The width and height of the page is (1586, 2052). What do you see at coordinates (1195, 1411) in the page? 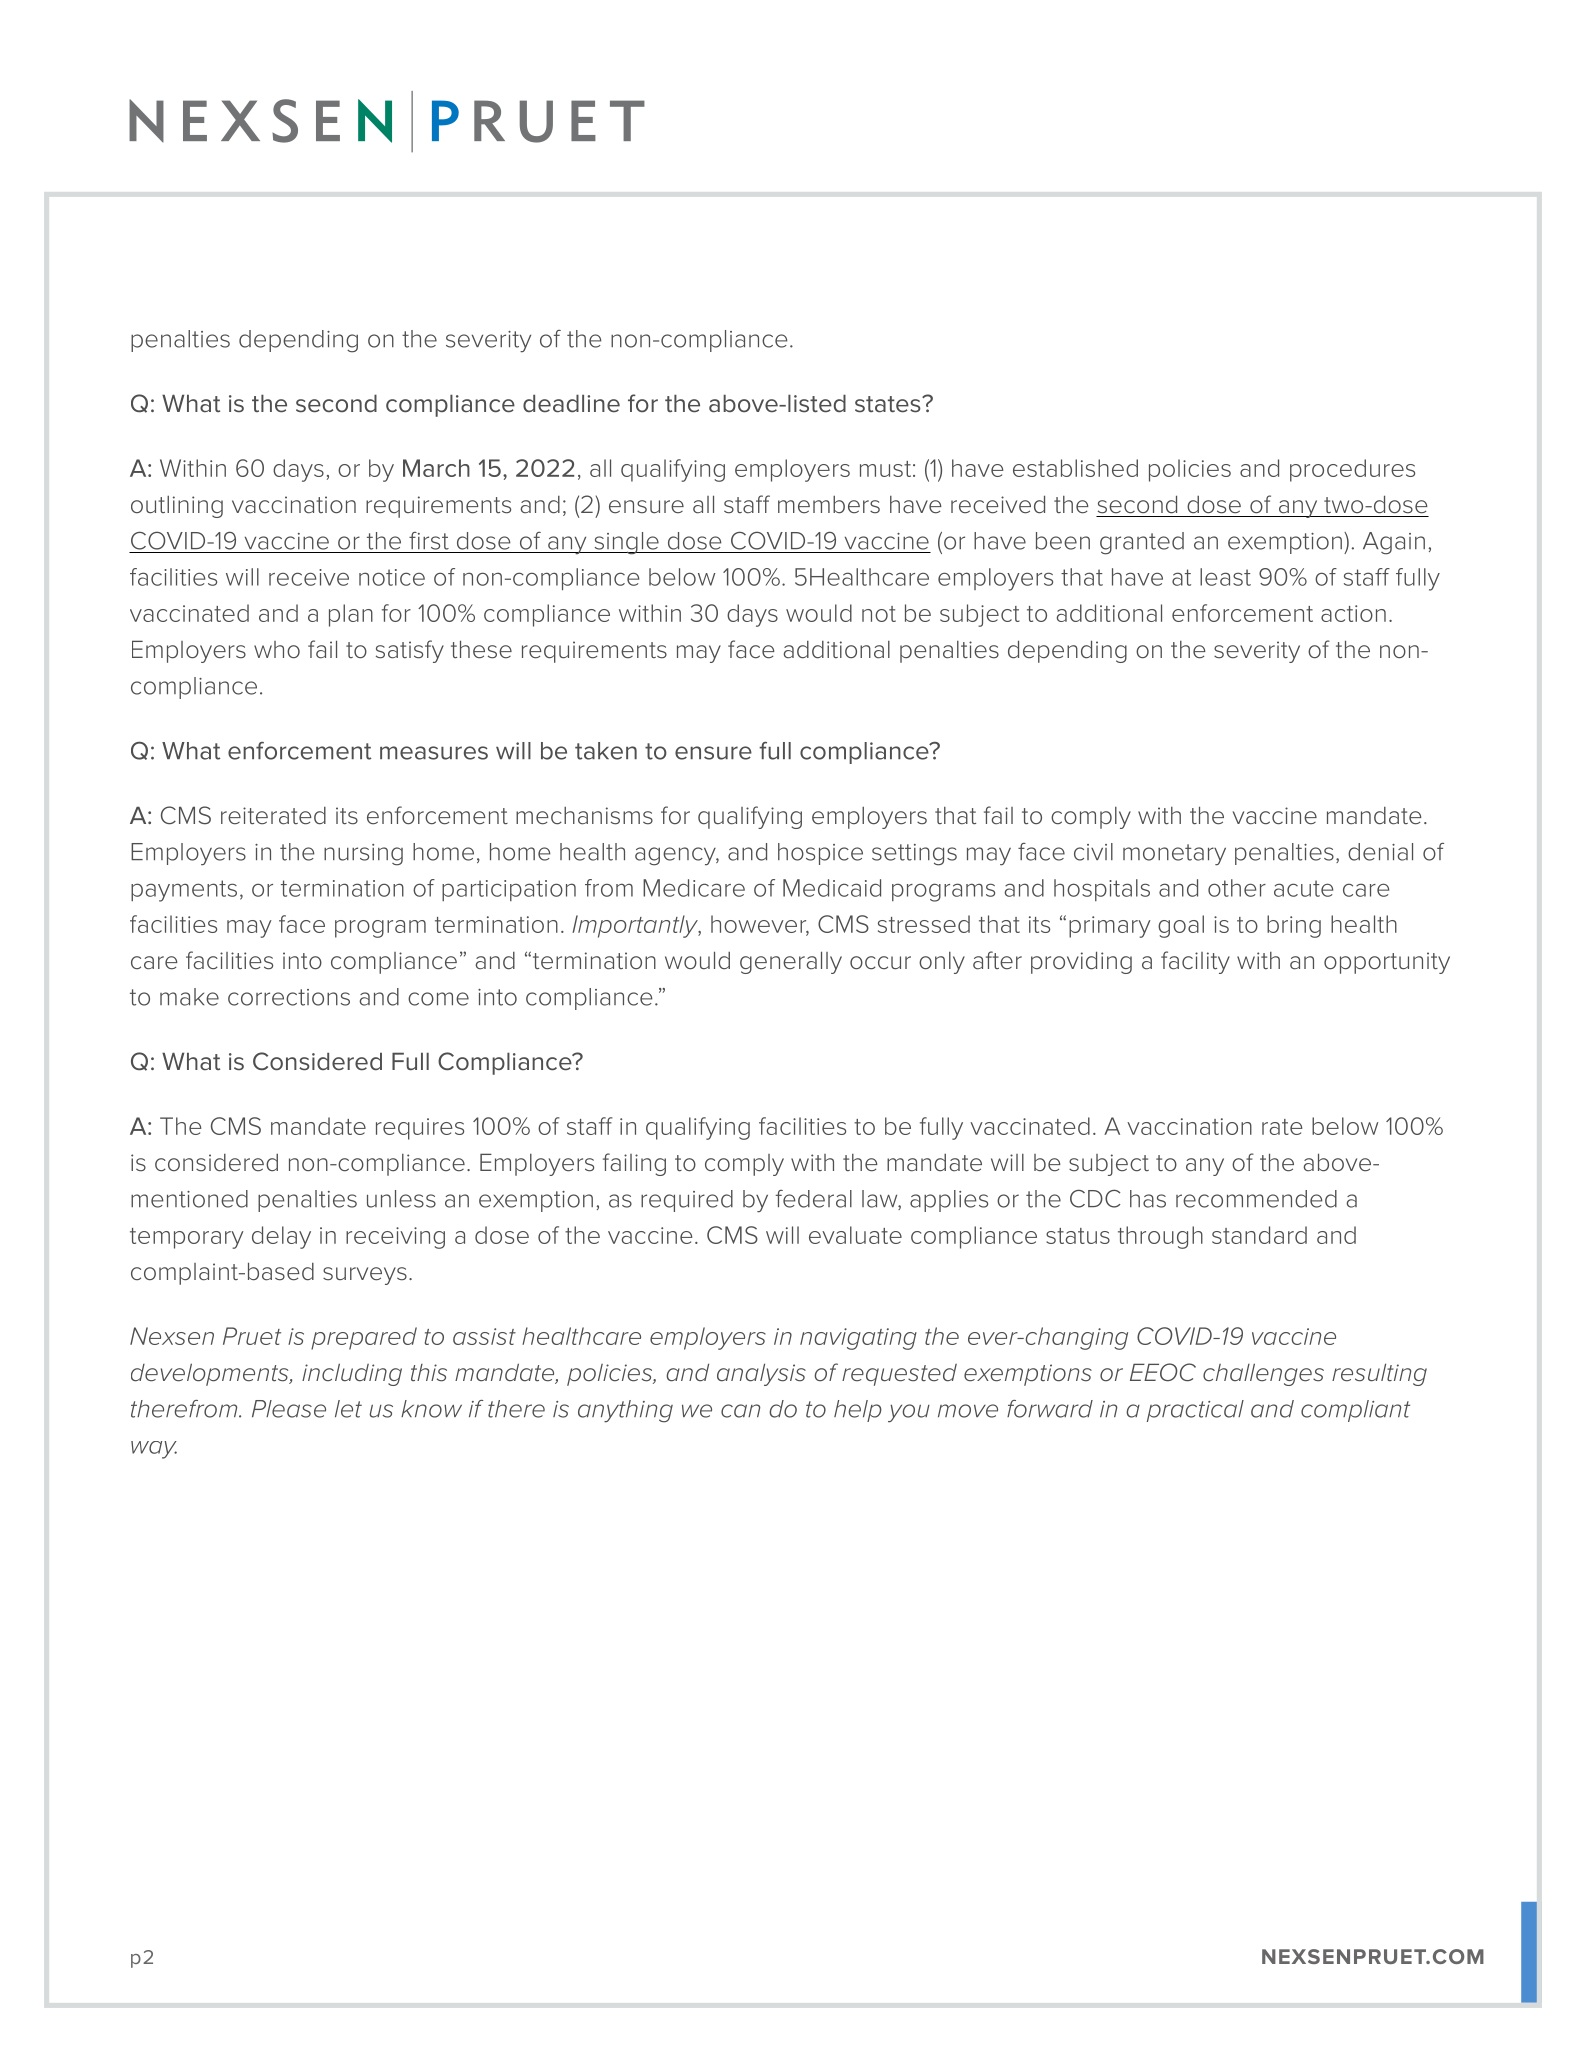
I see `practical` at bounding box center [1195, 1411].
